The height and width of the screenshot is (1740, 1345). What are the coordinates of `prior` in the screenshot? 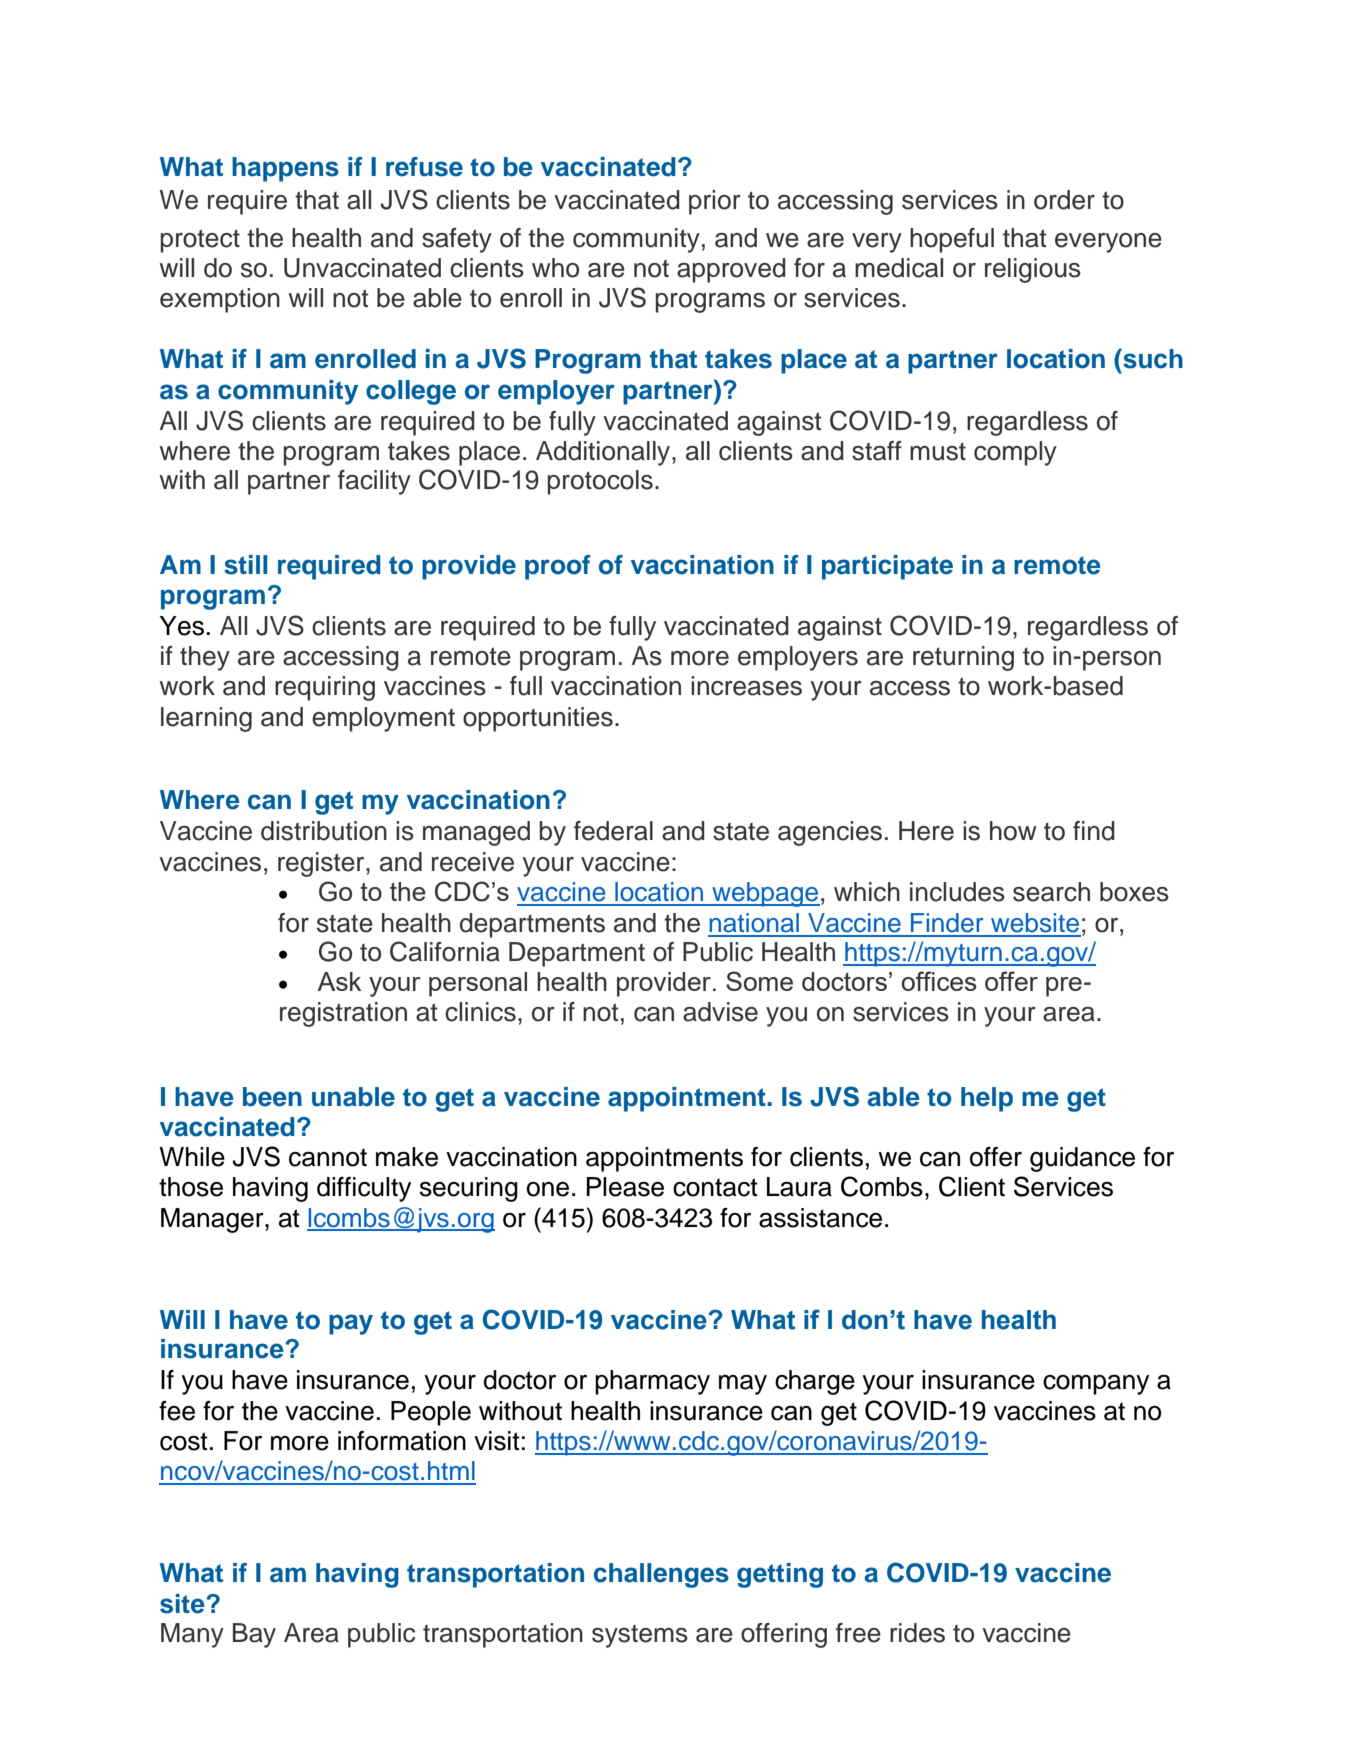 It's located at (715, 202).
